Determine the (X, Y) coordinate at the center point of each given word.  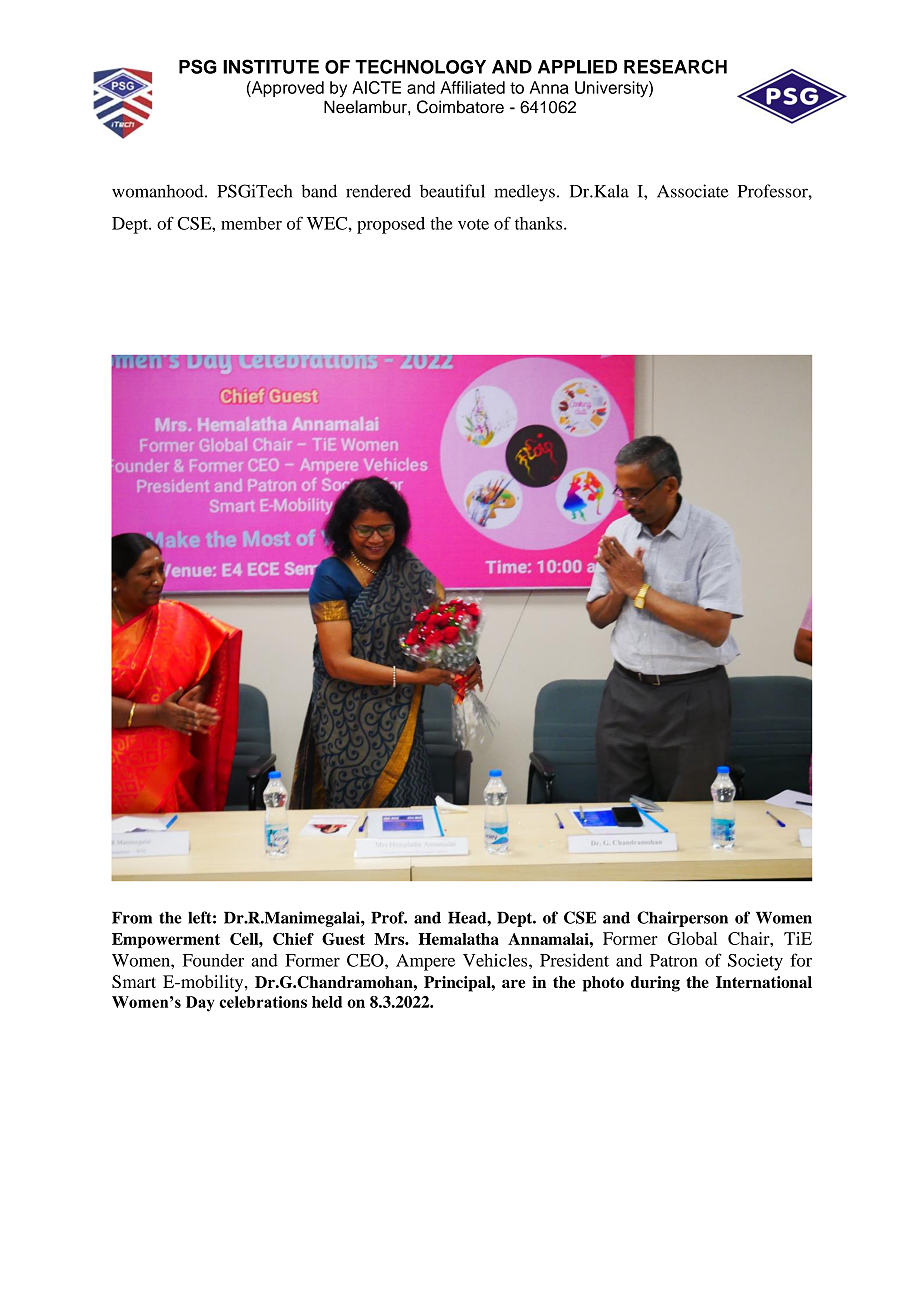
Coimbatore (460, 107)
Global (692, 938)
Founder (213, 960)
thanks (540, 223)
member (251, 223)
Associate (693, 191)
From (132, 917)
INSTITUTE (271, 66)
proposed (391, 225)
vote (473, 224)
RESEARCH (675, 66)
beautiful (452, 191)
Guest (343, 939)
